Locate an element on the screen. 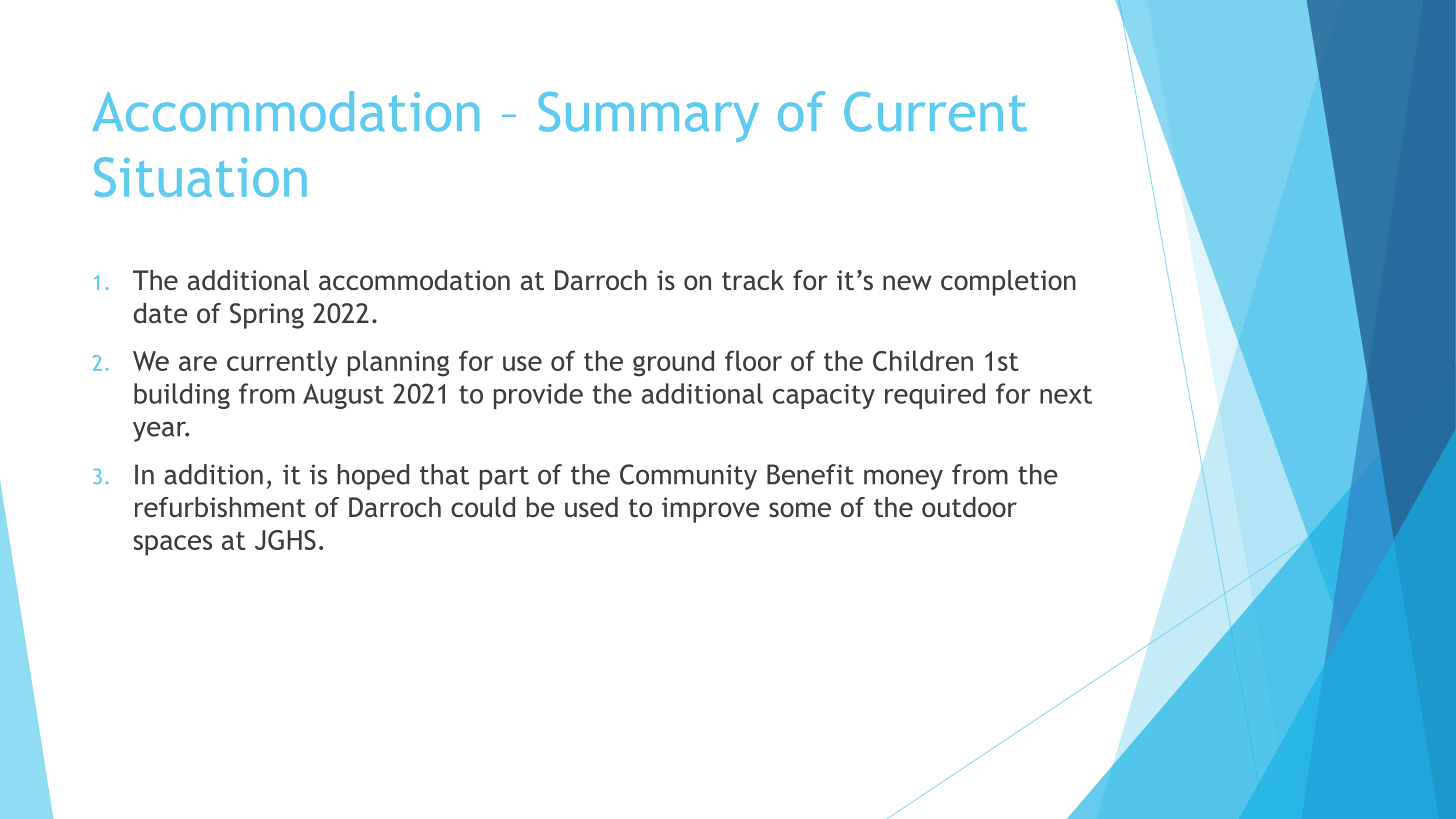 This screenshot has height=819, width=1456. Summary is located at coordinates (649, 117).
